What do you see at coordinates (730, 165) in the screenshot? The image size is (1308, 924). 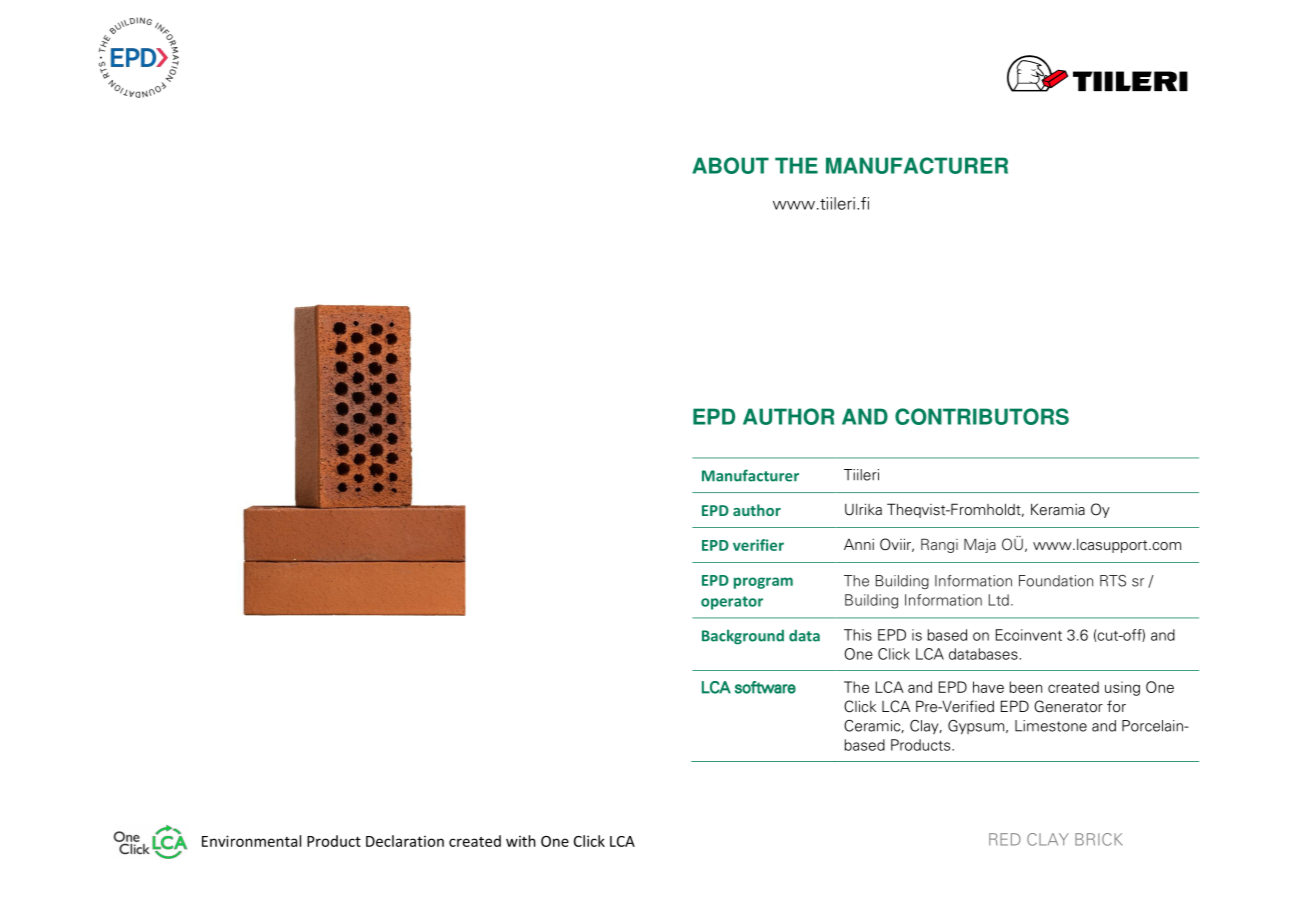 I see `ABOUT` at bounding box center [730, 165].
